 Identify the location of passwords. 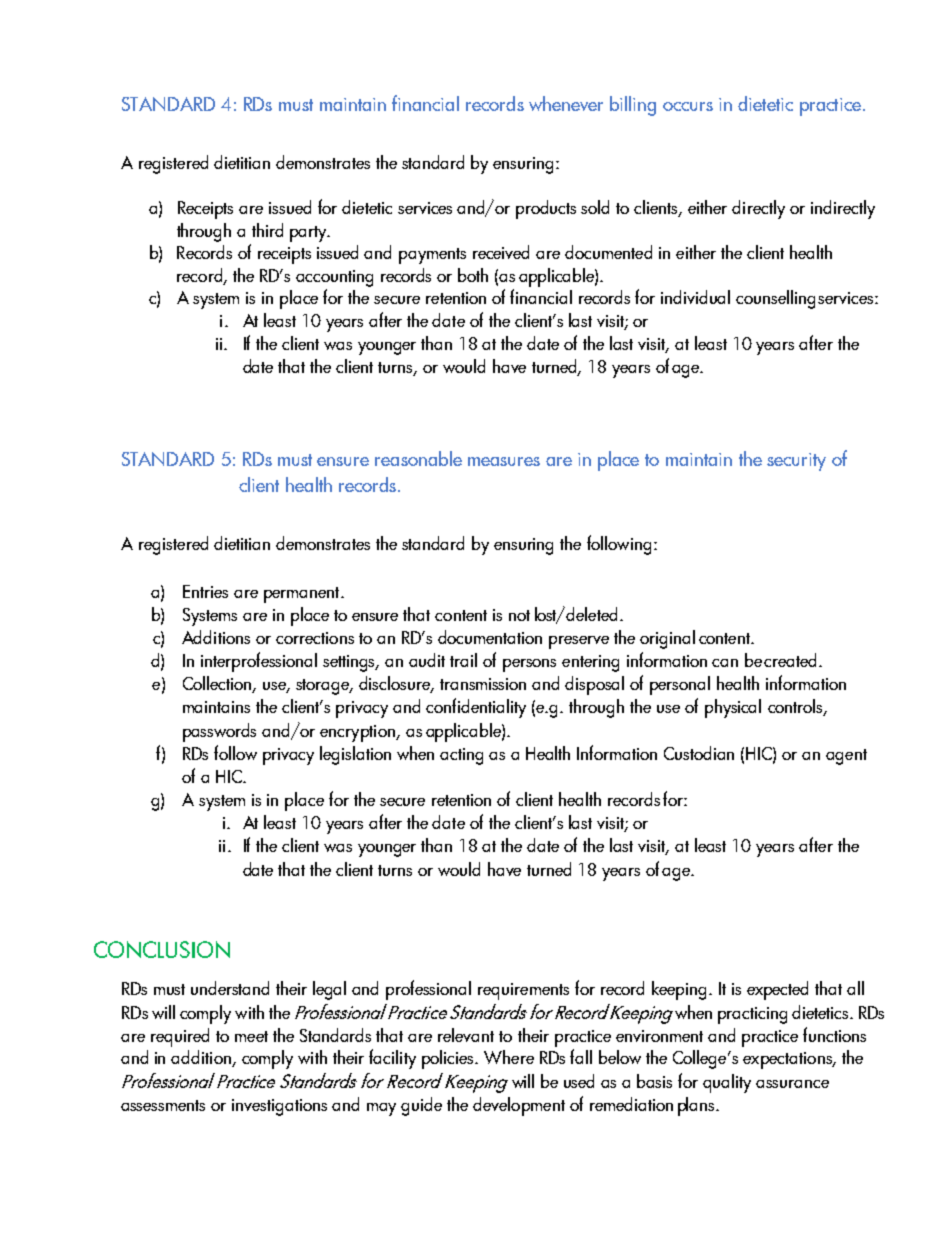
(219, 732).
